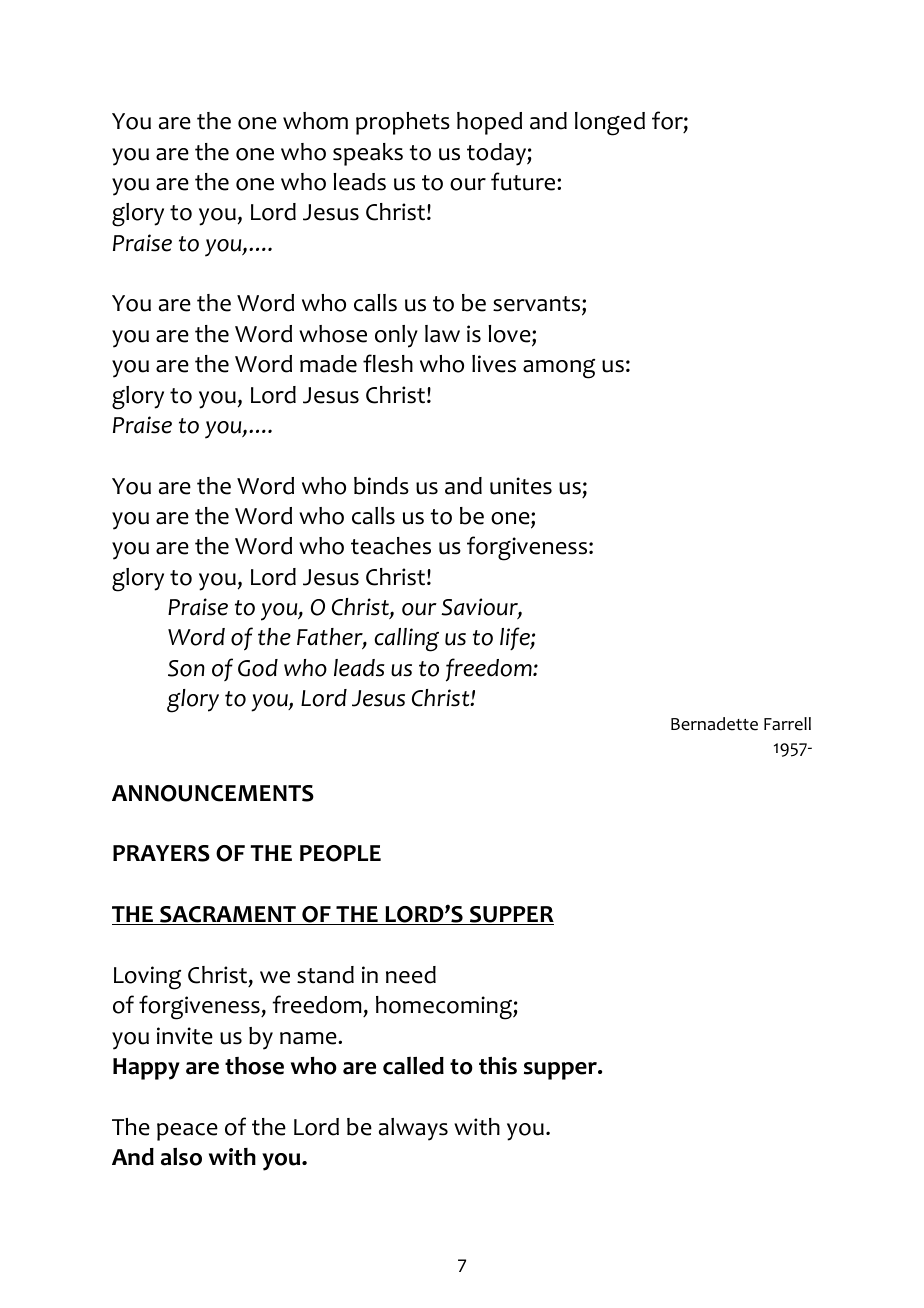  Describe the element at coordinates (381, 486) in the page. I see `binds` at that location.
